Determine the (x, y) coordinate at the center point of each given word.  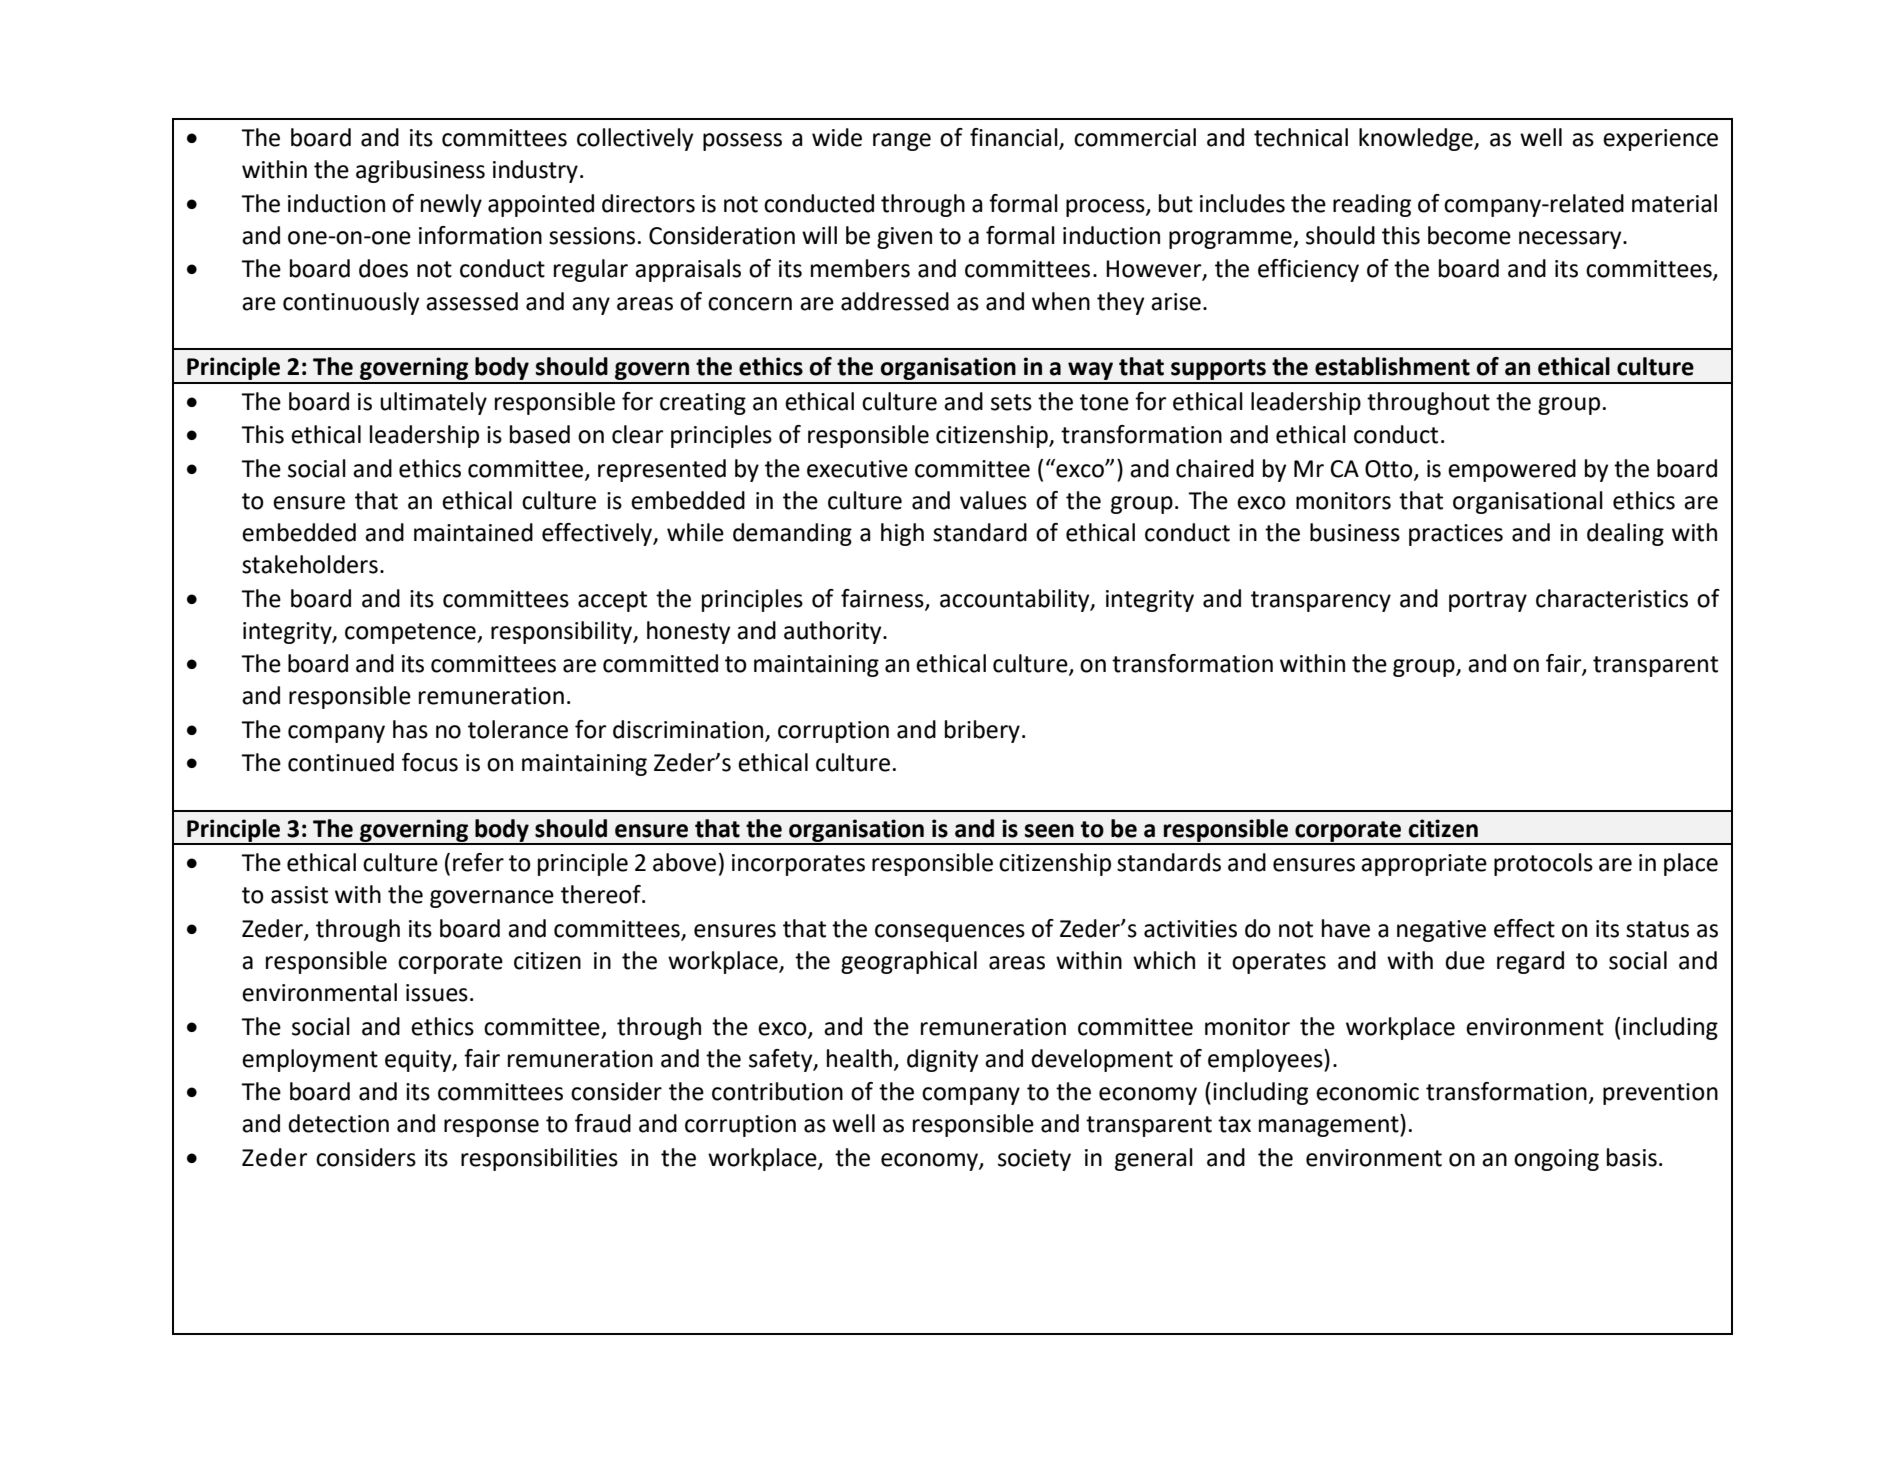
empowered (1512, 470)
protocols (1543, 864)
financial (1015, 138)
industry (535, 171)
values (993, 500)
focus (430, 762)
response (491, 1128)
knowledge (1417, 139)
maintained (473, 532)
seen (1049, 831)
